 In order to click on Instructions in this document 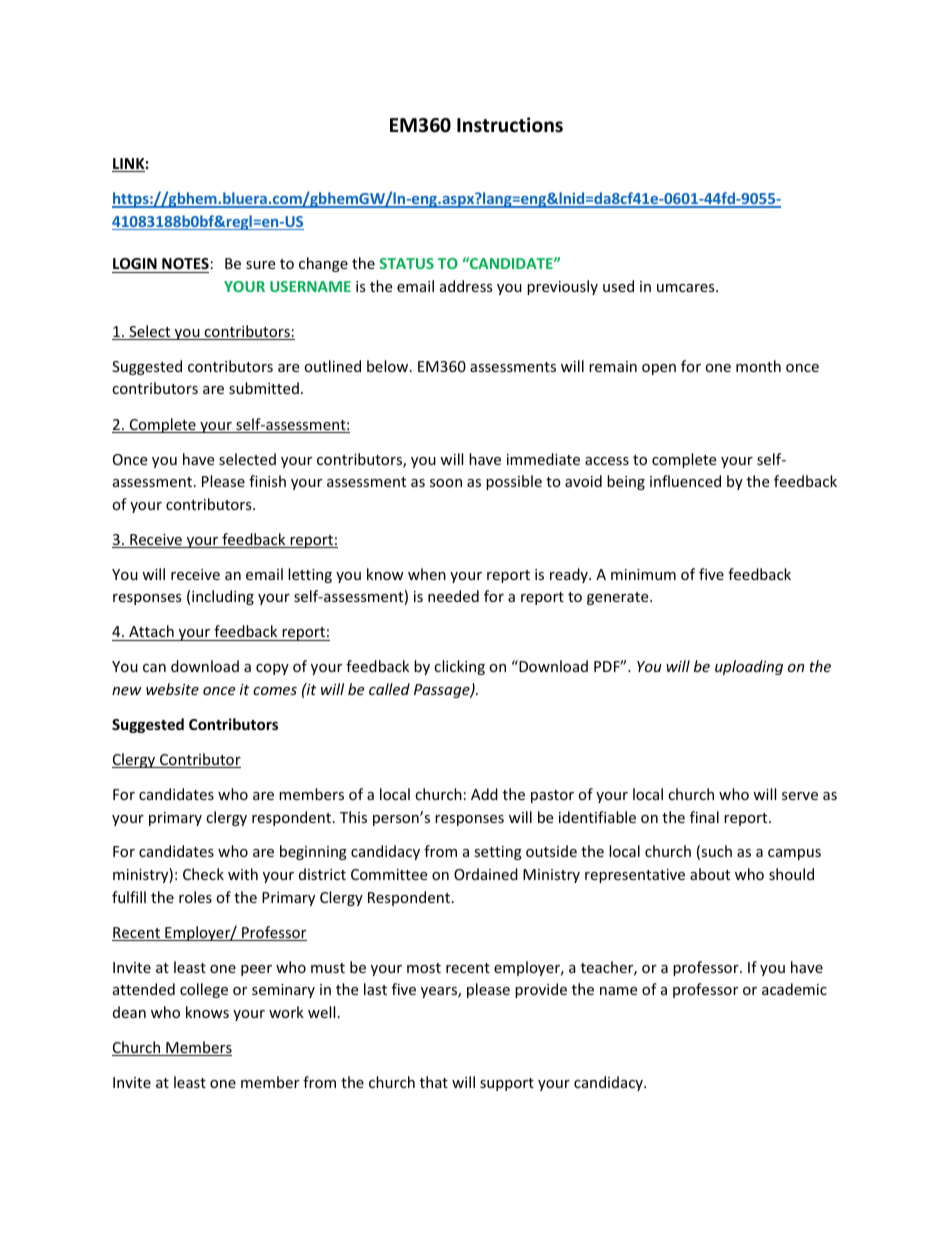, I will do `click(510, 125)`.
